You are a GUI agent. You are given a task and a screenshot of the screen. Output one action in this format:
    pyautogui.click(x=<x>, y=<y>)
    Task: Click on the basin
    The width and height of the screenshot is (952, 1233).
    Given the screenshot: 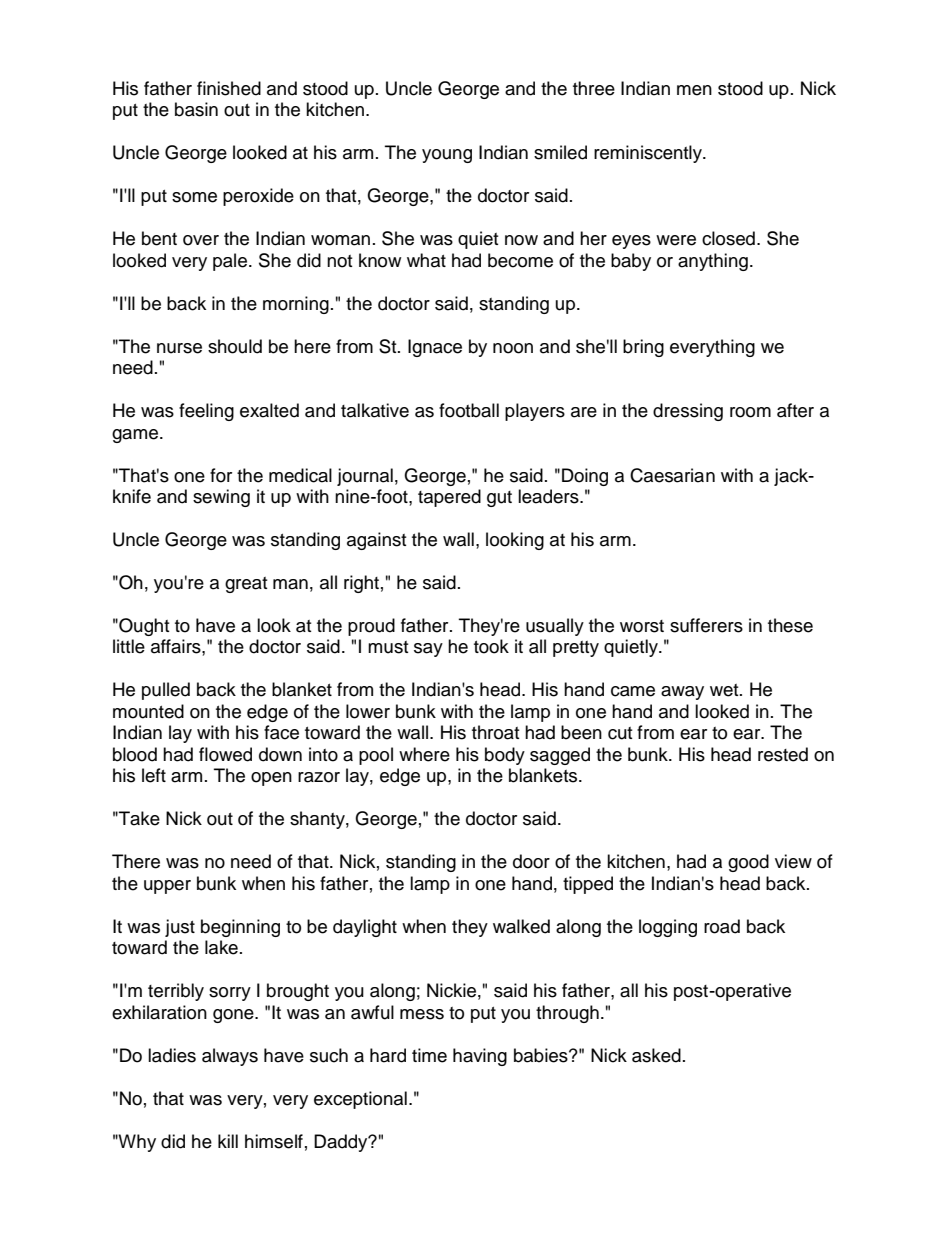 What is the action you would take?
    pyautogui.click(x=196, y=109)
